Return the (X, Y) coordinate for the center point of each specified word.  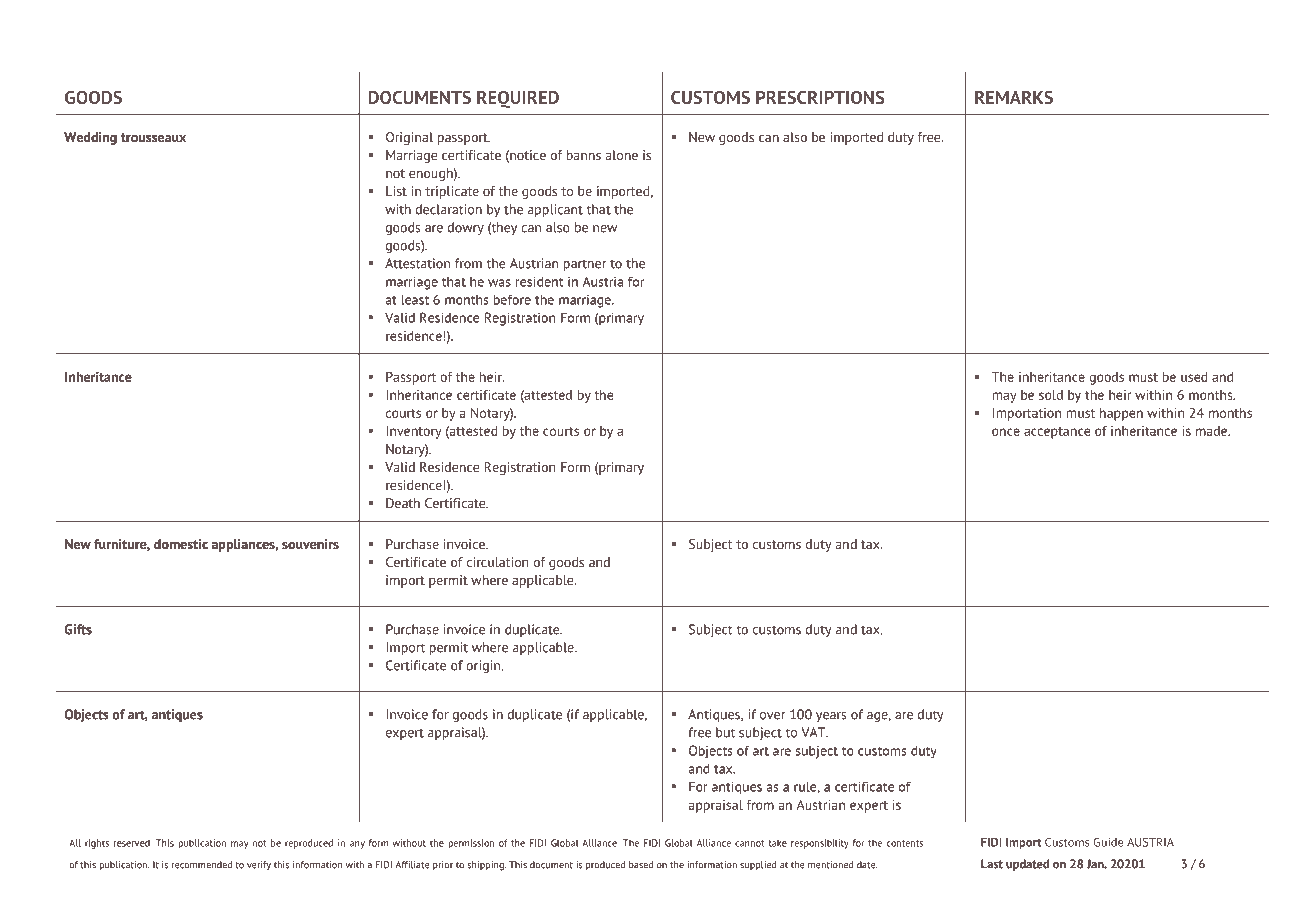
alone (622, 155)
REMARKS (1014, 97)
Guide (1108, 842)
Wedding (90, 138)
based (641, 865)
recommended (201, 865)
